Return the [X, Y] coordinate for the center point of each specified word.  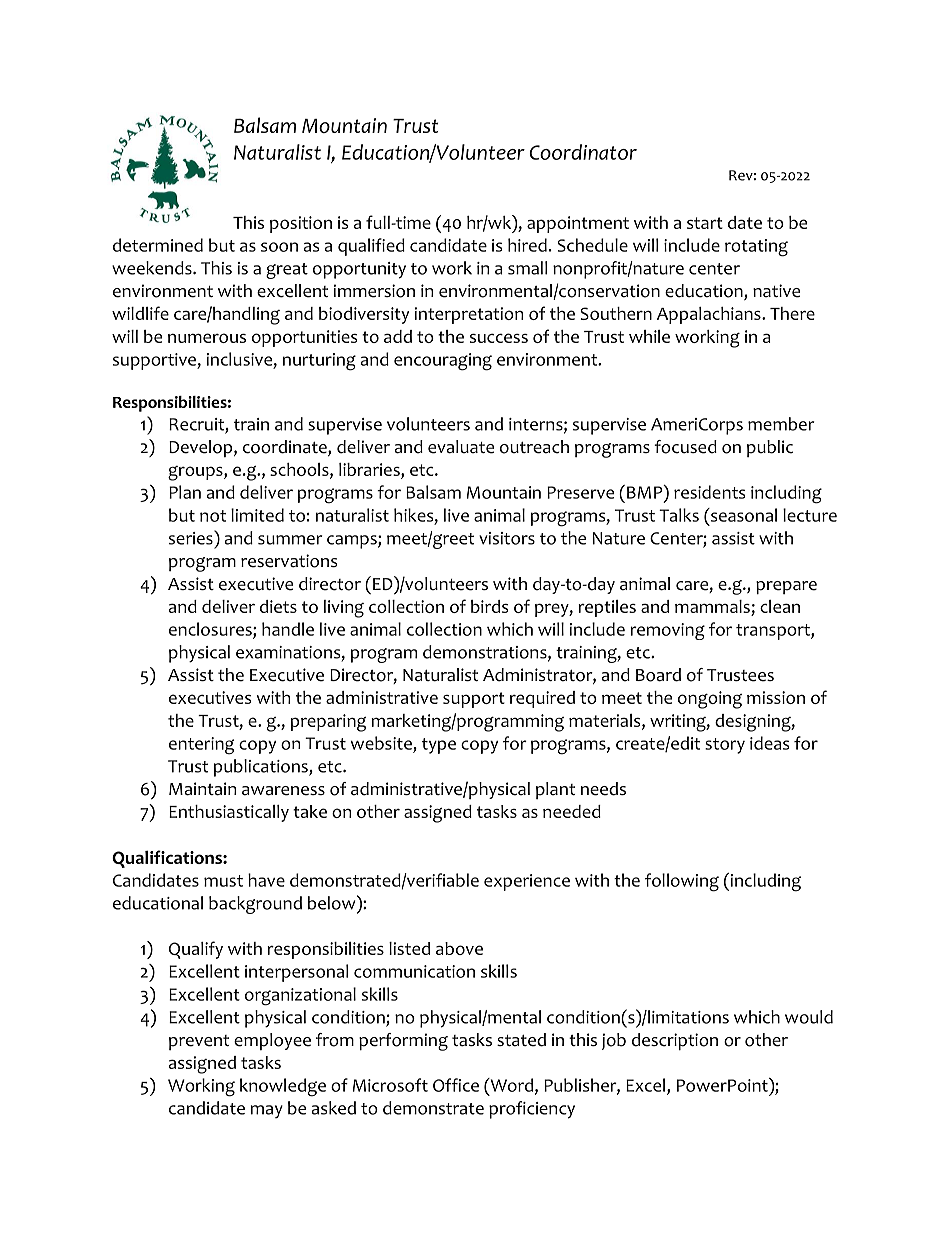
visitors [507, 538]
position [301, 224]
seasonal [743, 515]
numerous [207, 338]
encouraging [443, 362]
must [223, 881]
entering [201, 746]
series [192, 537]
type [439, 746]
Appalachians [710, 315]
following [682, 882]
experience [527, 882]
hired [527, 245]
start [705, 223]
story [725, 746]
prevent [199, 1042]
